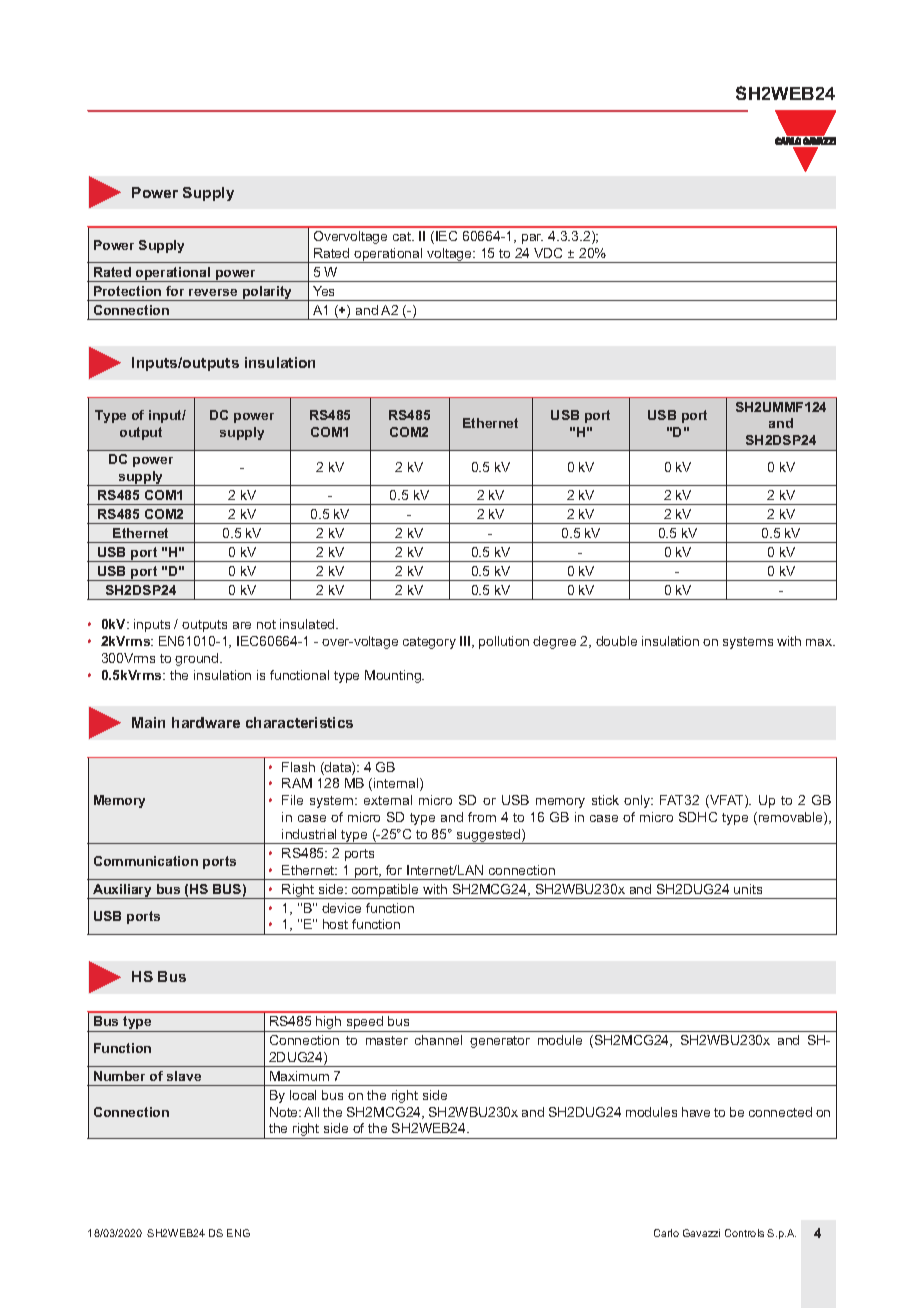 The image size is (924, 1308). I want to click on Controls, so click(744, 1233).
